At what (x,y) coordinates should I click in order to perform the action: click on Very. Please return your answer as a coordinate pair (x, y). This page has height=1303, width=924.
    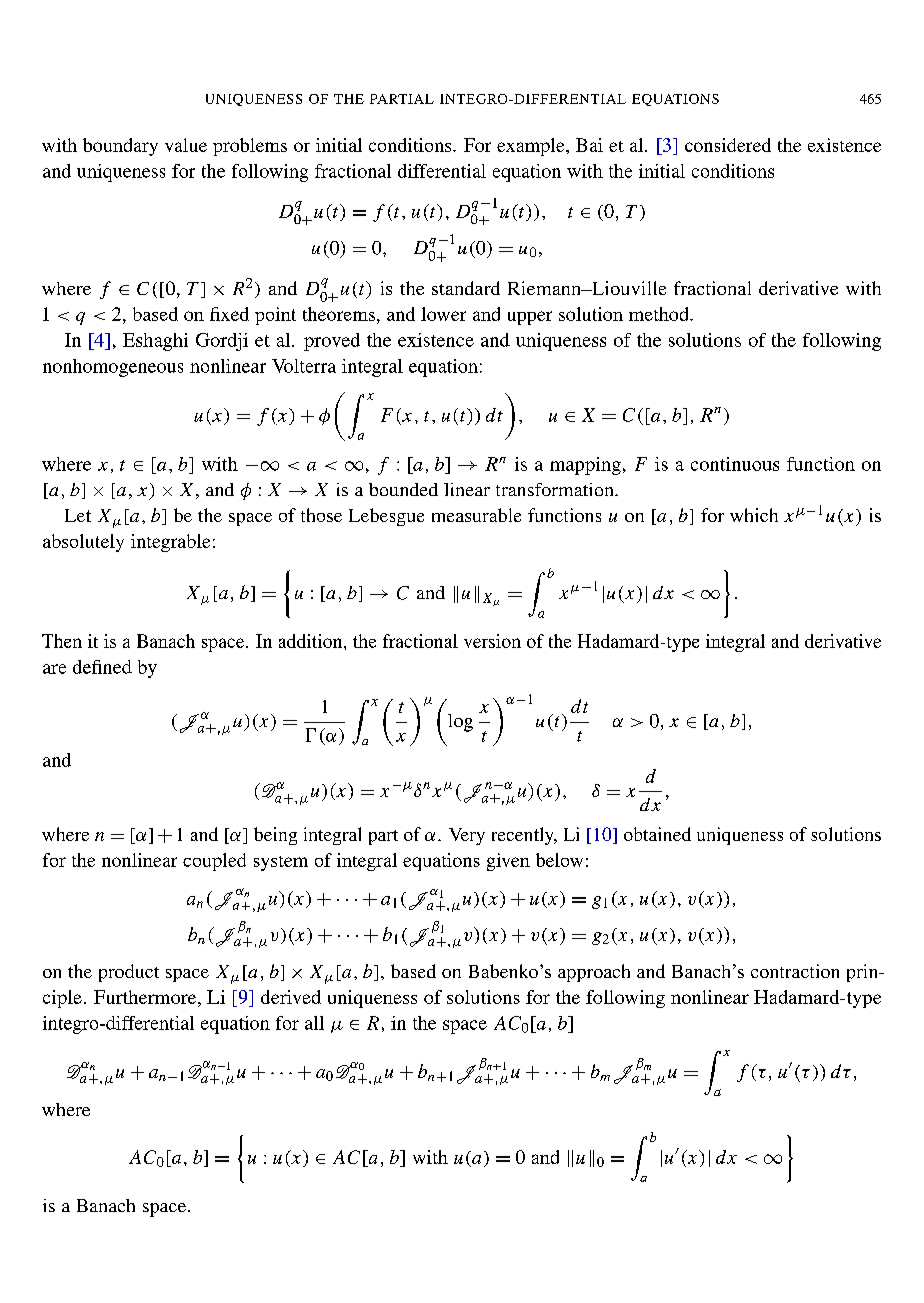
    Looking at the image, I should click on (467, 836).
